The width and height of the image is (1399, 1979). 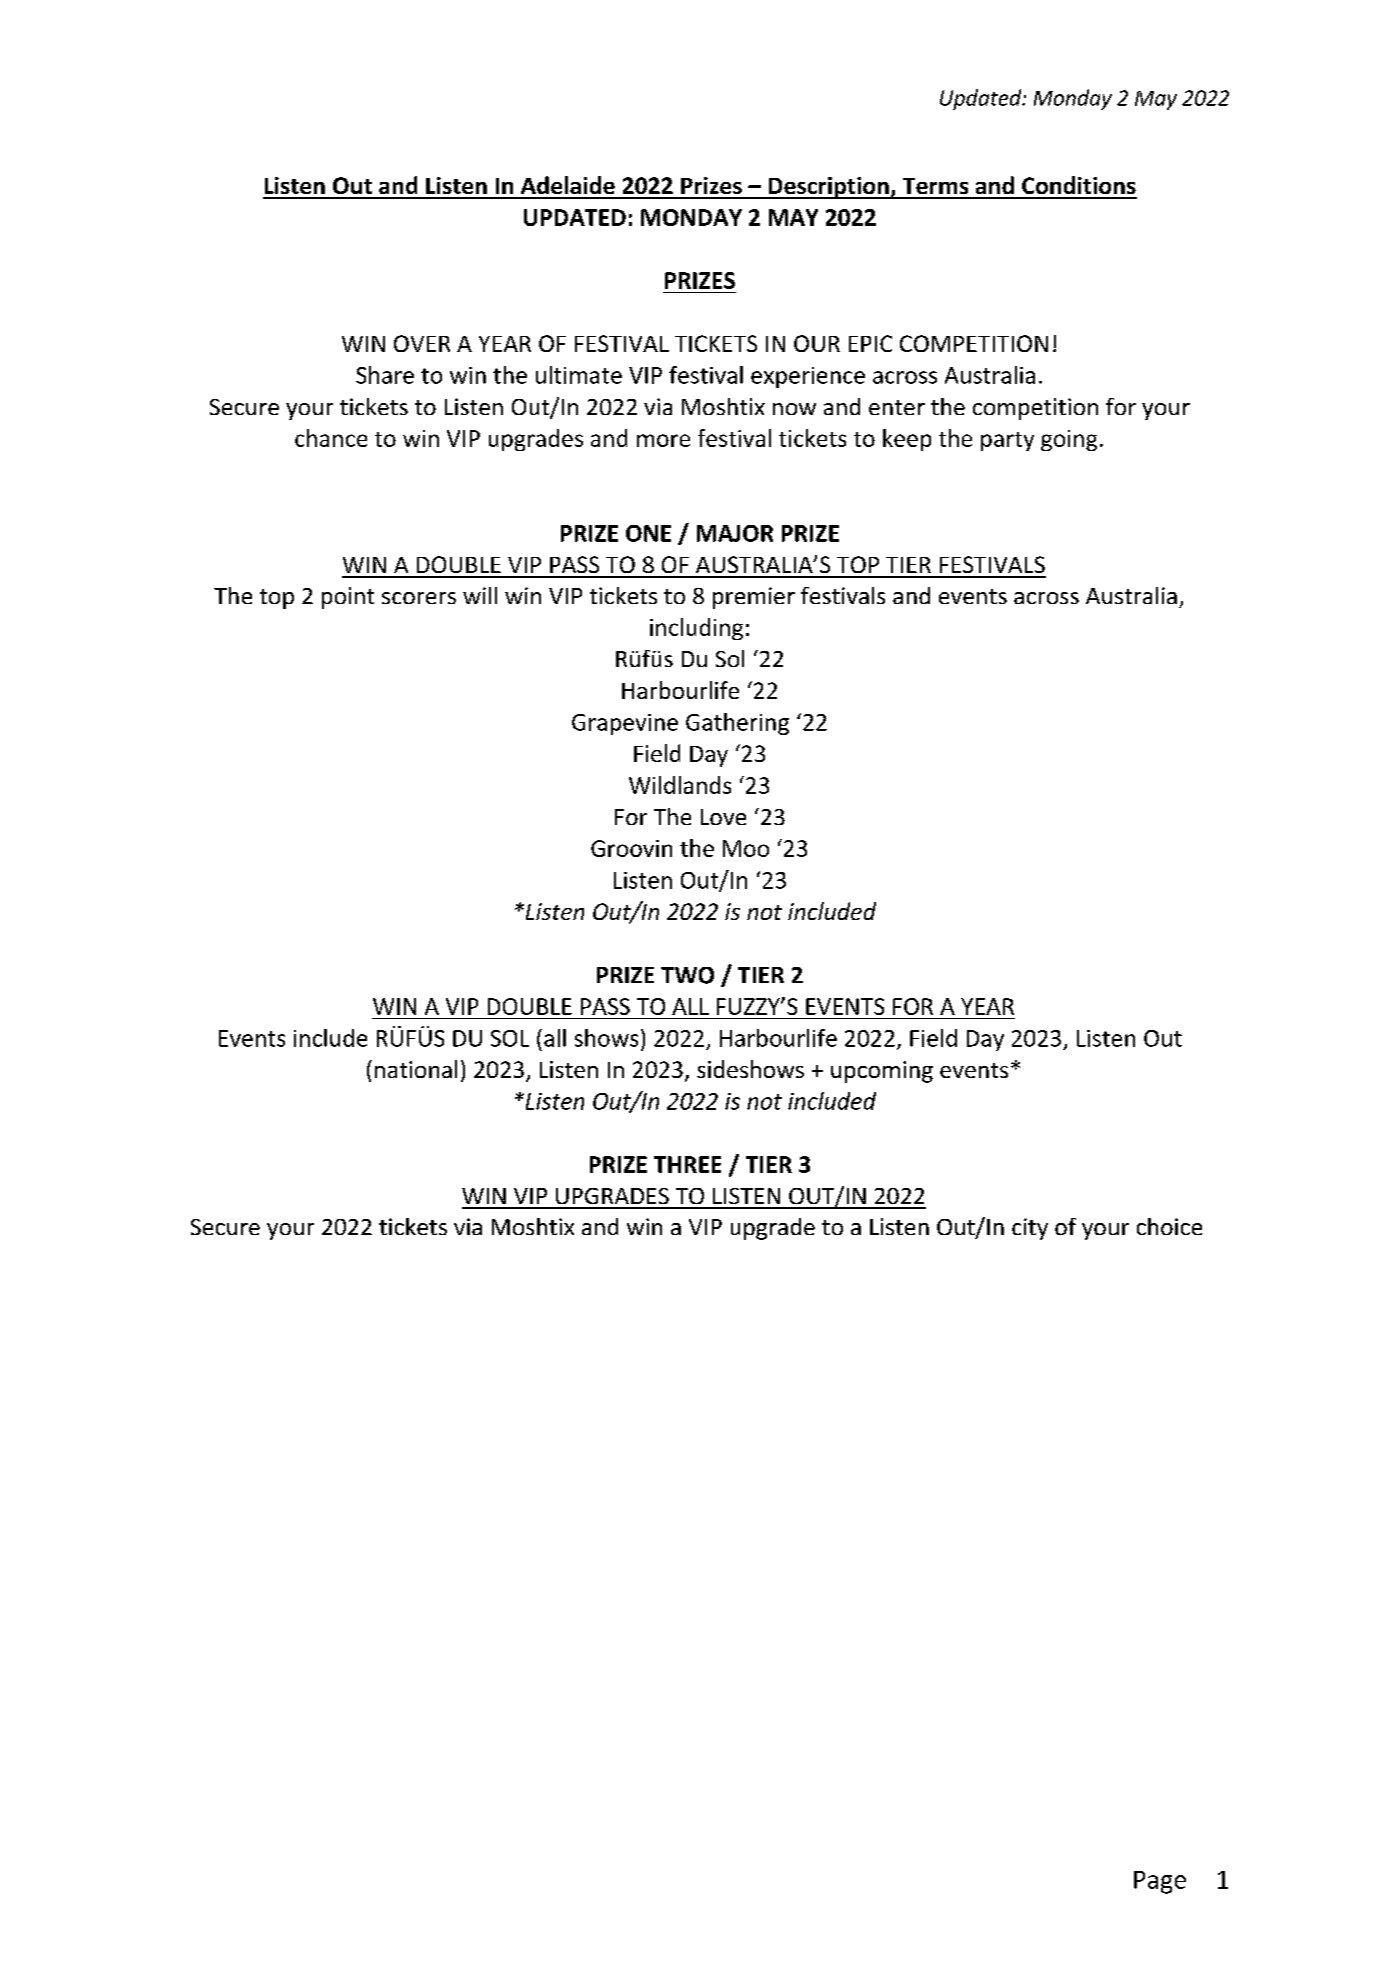 What do you see at coordinates (416, 1069) in the image?
I see `national` at bounding box center [416, 1069].
